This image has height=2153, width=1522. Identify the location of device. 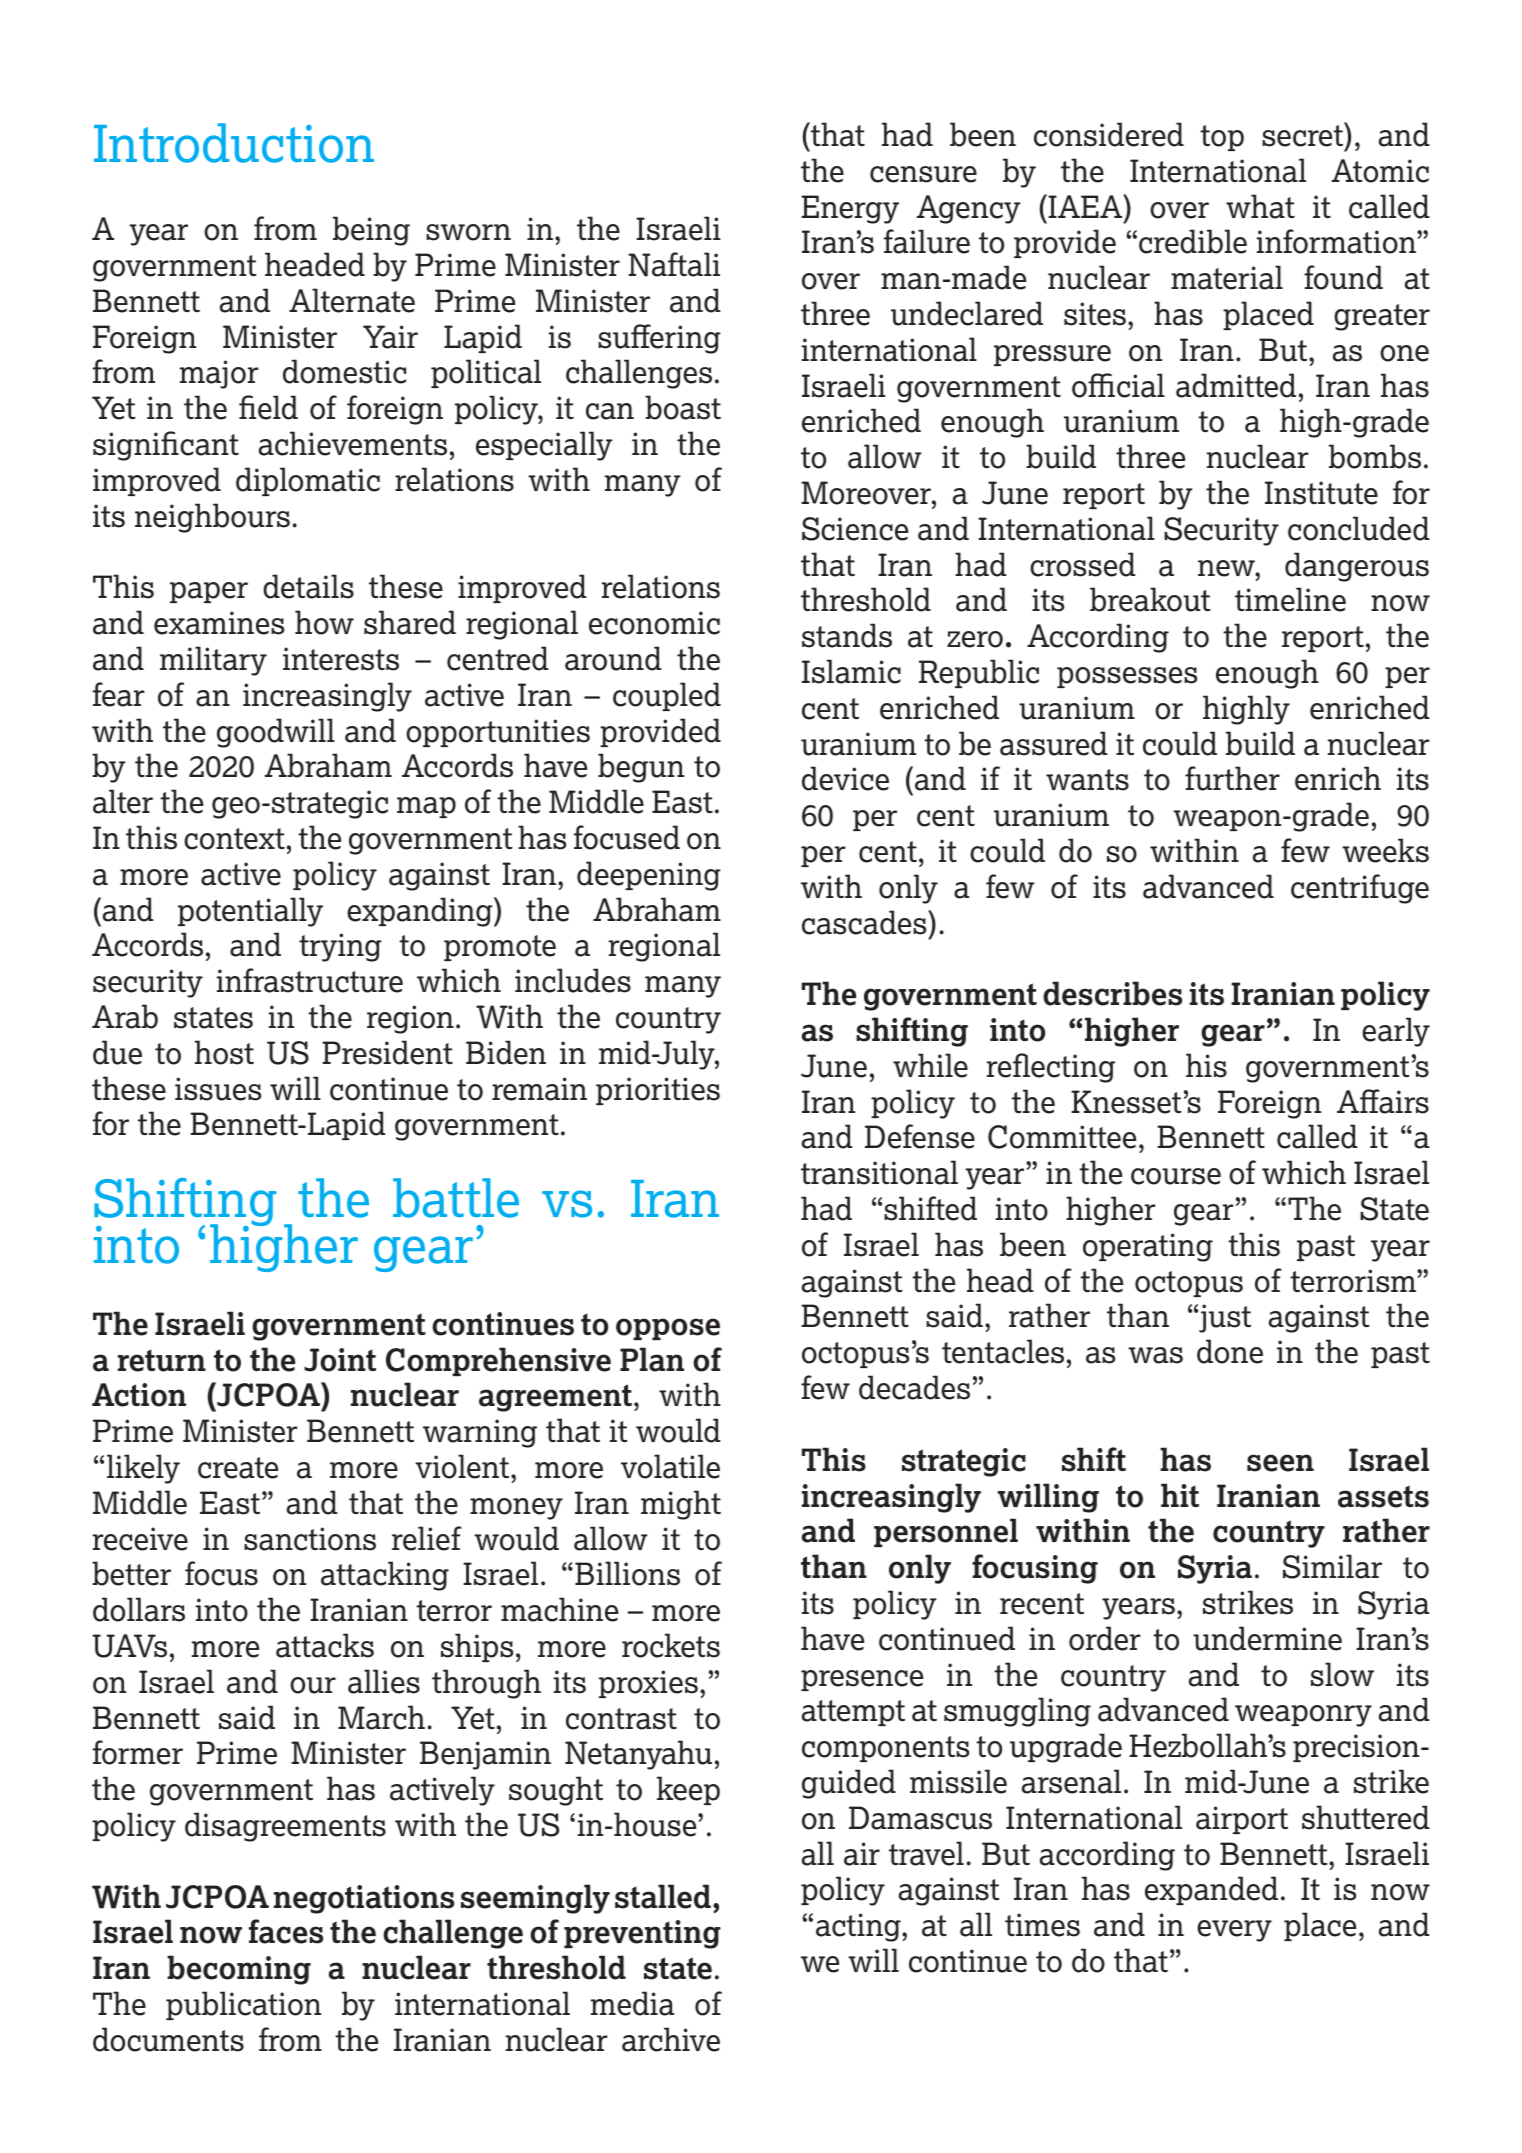
(845, 778).
